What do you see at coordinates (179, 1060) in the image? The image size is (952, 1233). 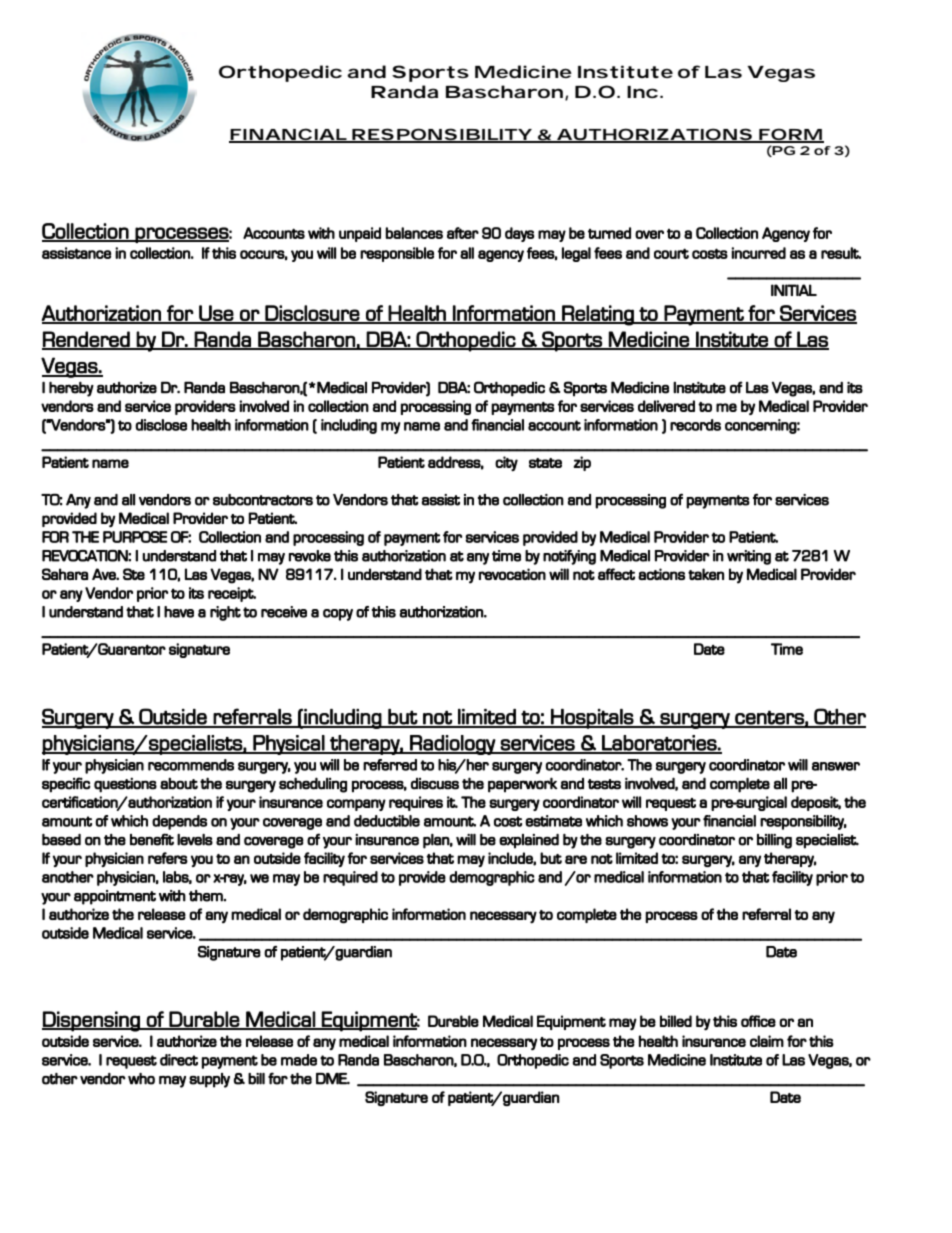 I see `direct` at bounding box center [179, 1060].
